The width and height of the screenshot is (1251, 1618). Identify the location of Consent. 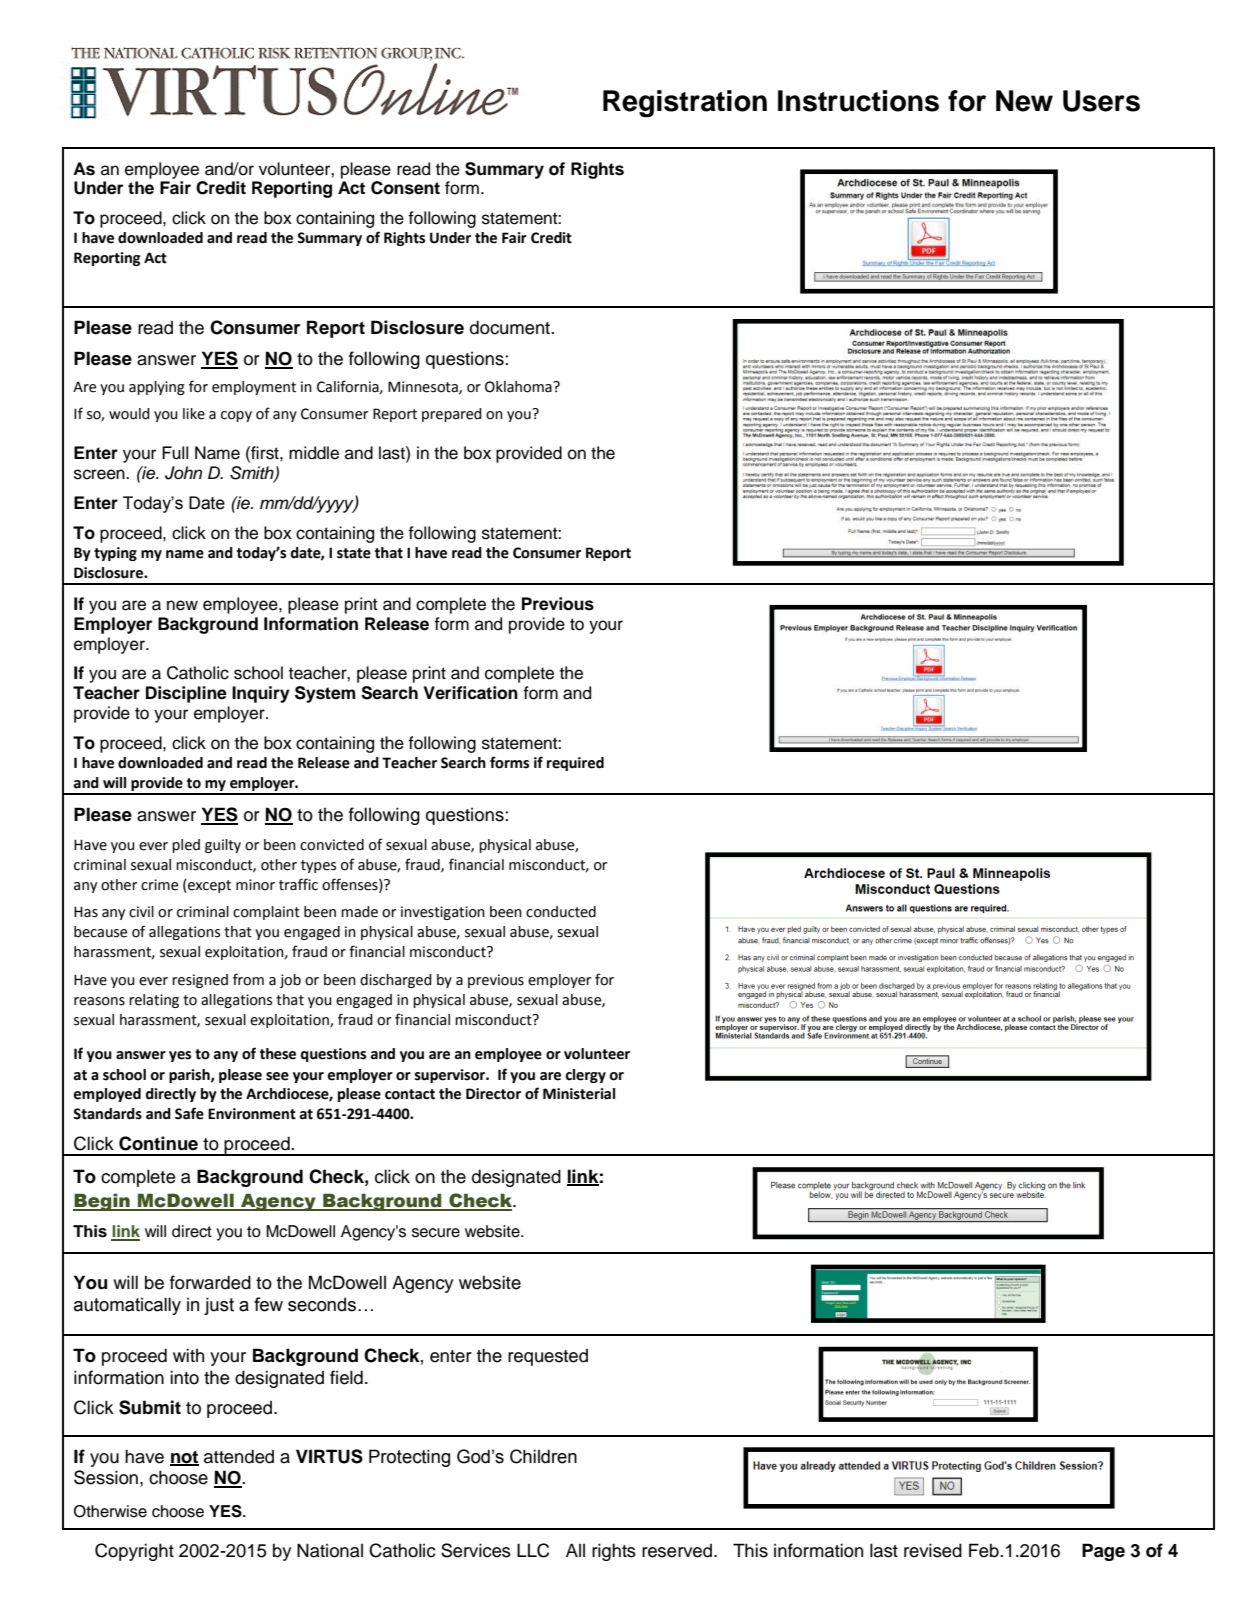
(405, 188).
